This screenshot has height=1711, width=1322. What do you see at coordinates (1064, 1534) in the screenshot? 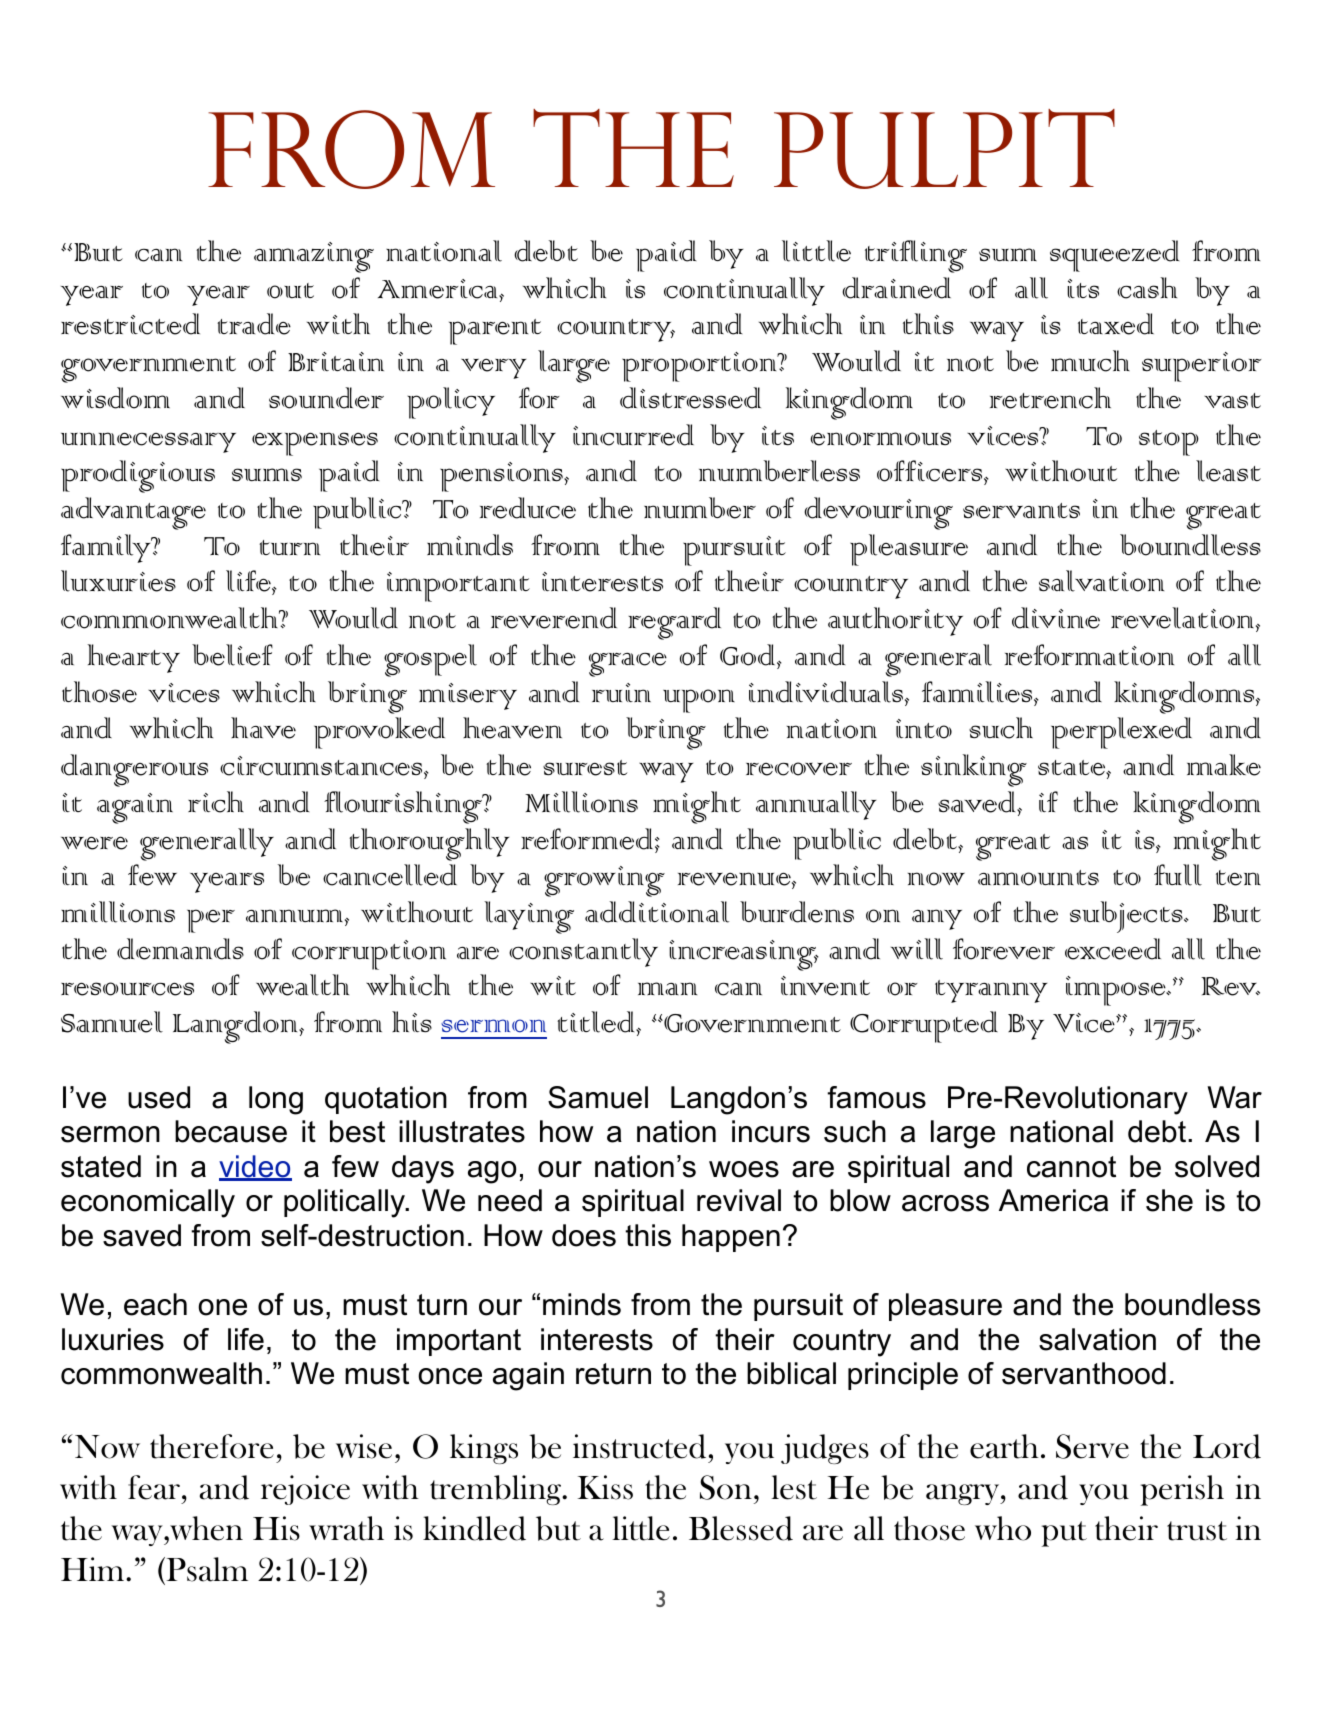
I see `put` at bounding box center [1064, 1534].
